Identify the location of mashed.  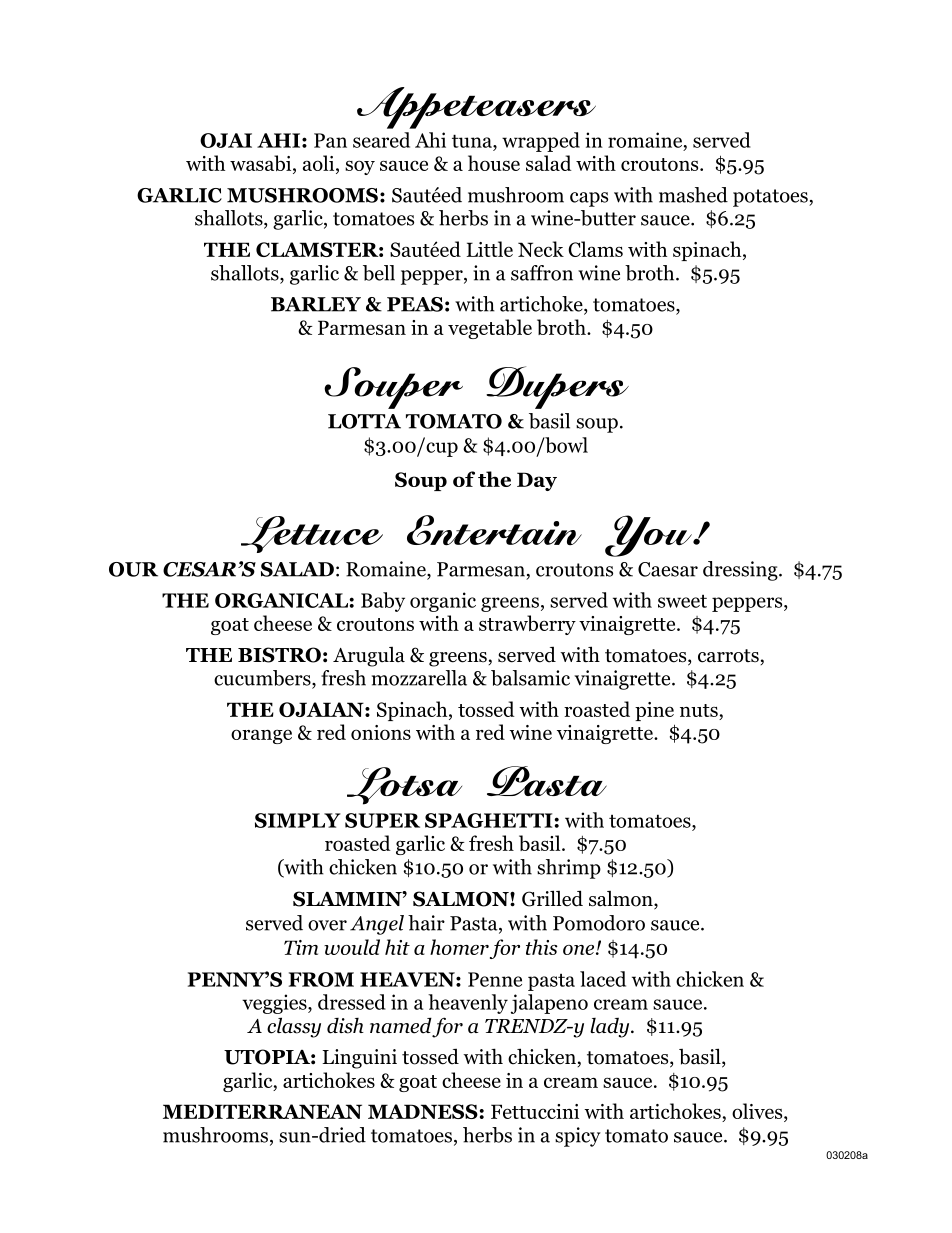
(693, 195).
